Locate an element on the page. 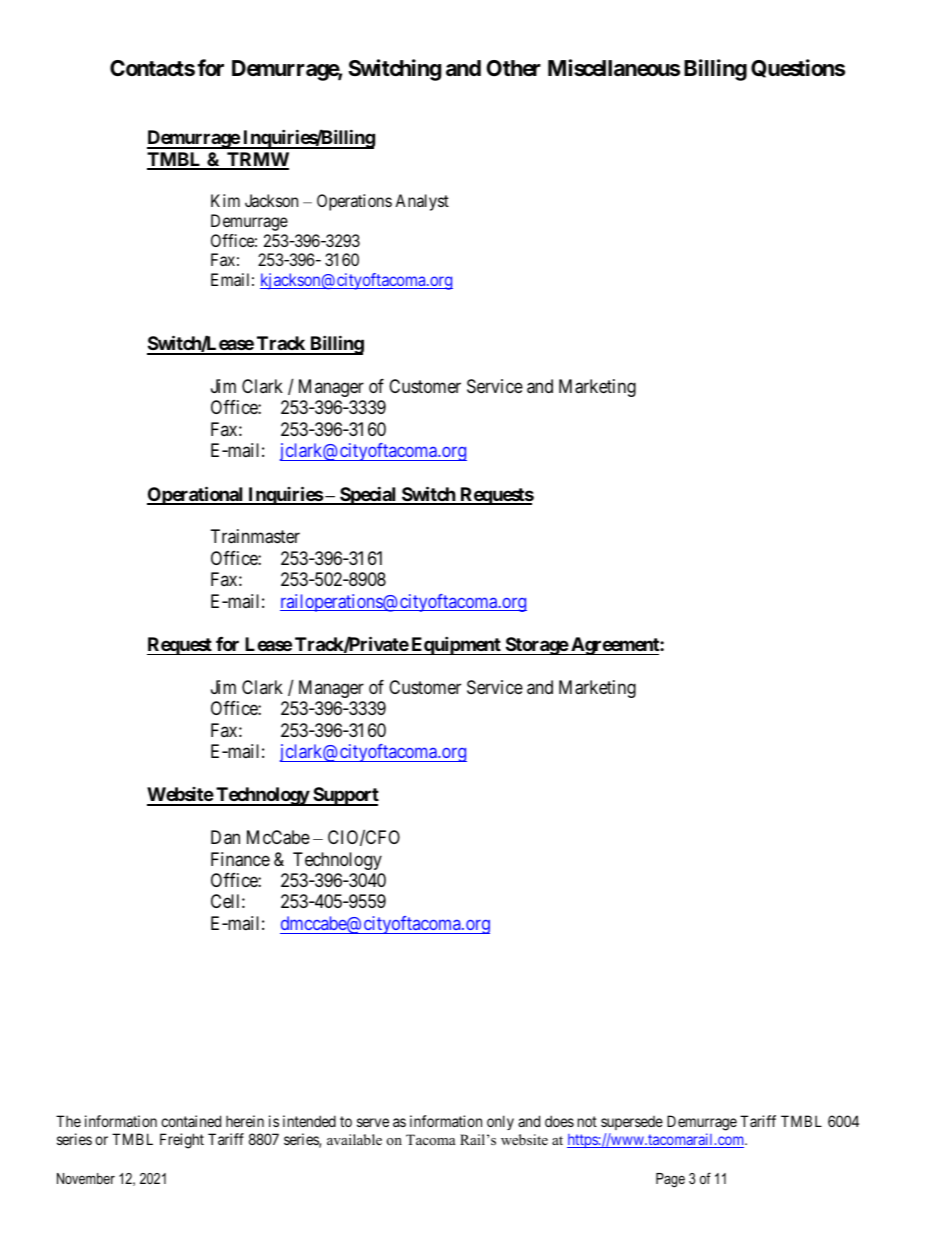  Kim is located at coordinates (225, 200).
